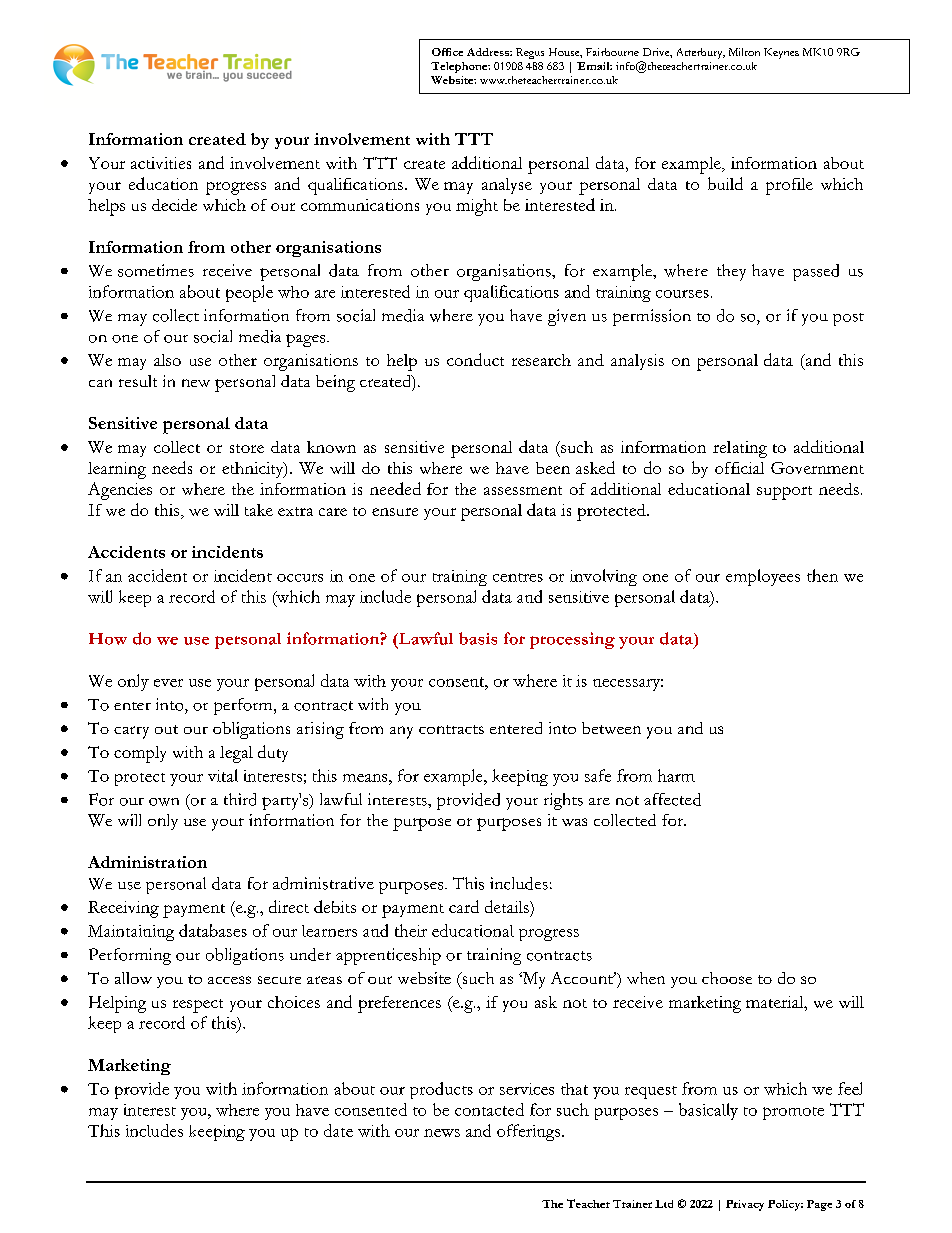  Describe the element at coordinates (672, 799) in the page. I see `affected` at that location.
